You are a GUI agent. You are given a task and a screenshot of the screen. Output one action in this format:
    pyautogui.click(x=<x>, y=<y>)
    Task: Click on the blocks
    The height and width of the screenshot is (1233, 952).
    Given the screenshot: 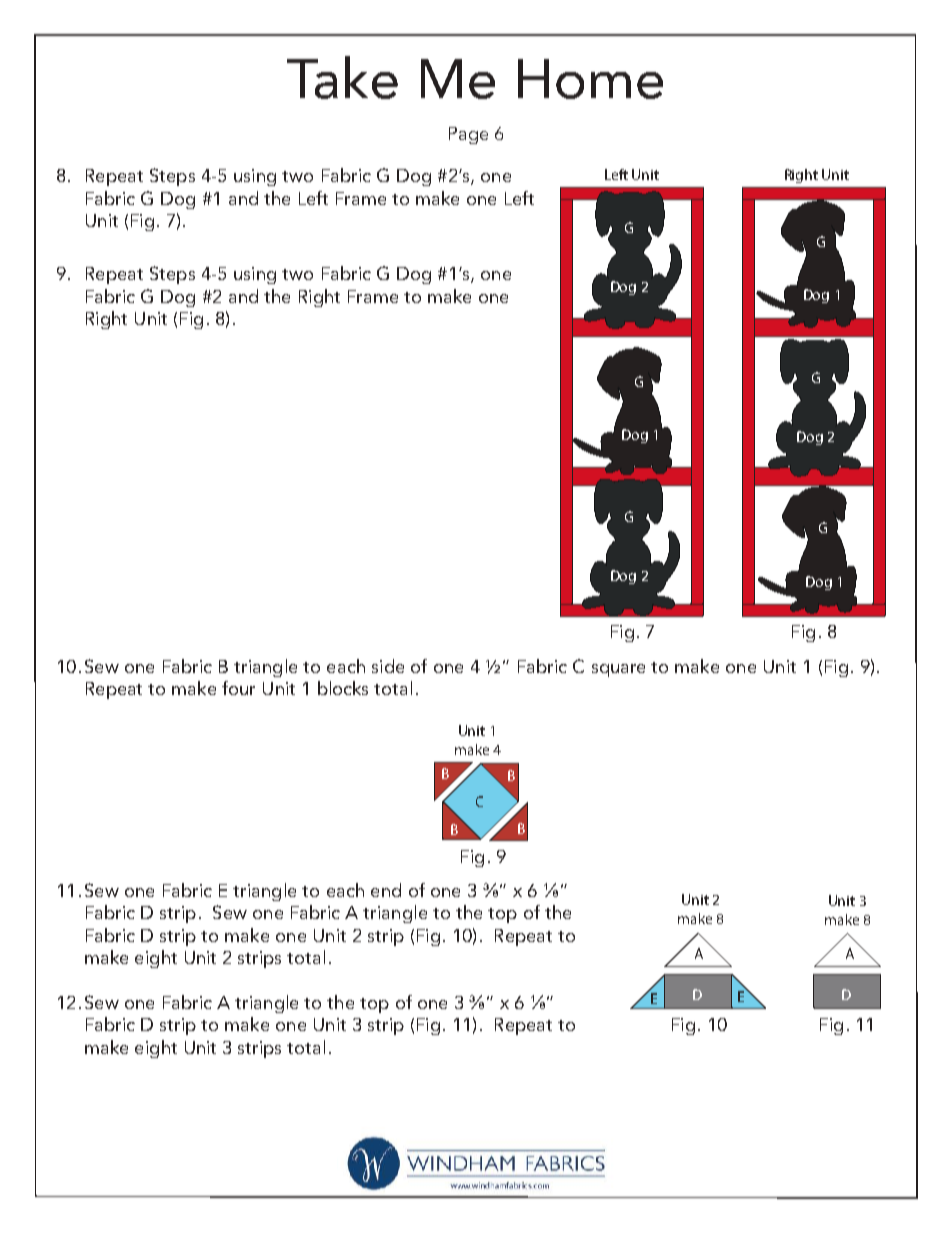 What is the action you would take?
    pyautogui.click(x=343, y=688)
